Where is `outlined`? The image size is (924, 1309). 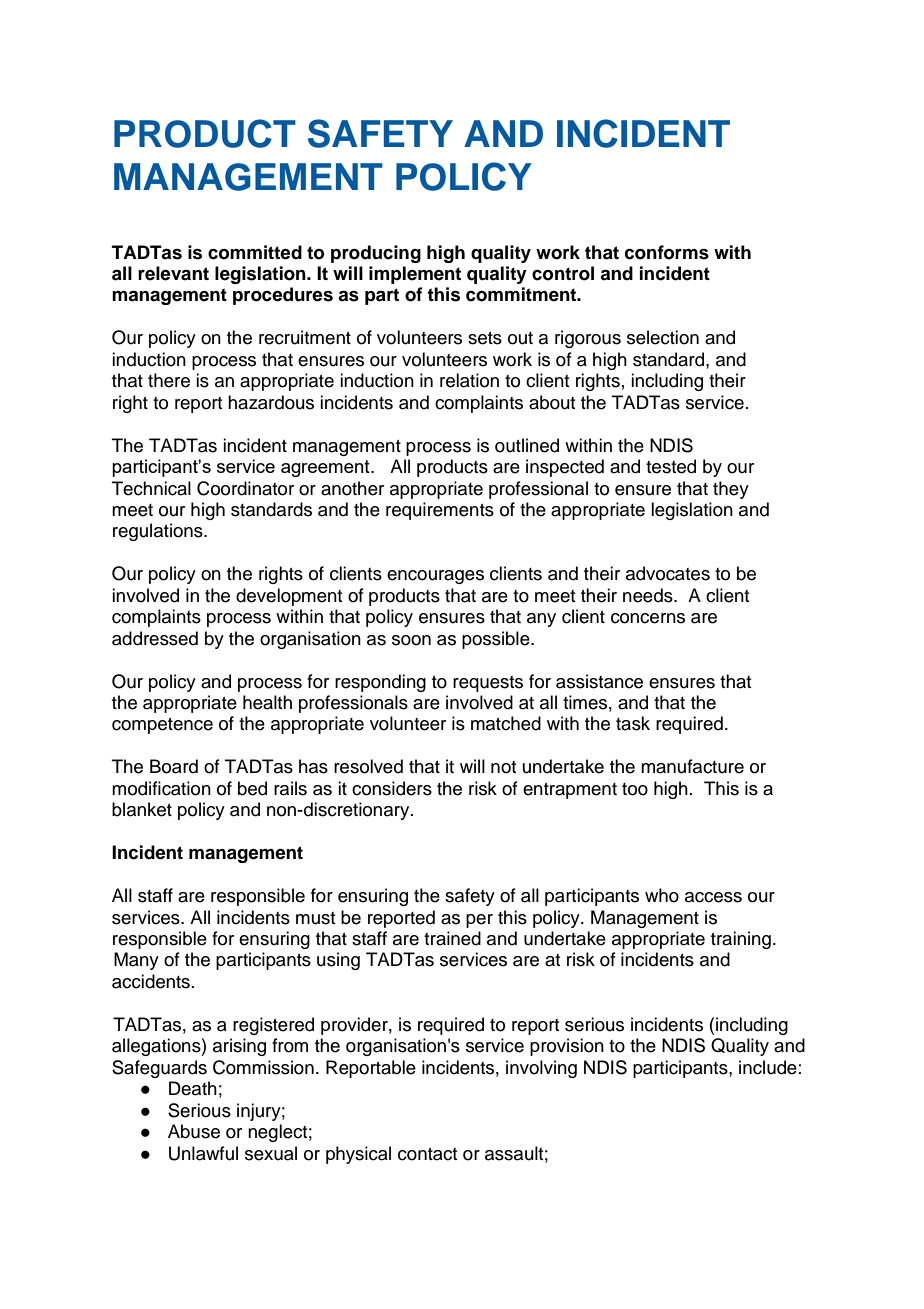
outlined is located at coordinates (527, 445).
